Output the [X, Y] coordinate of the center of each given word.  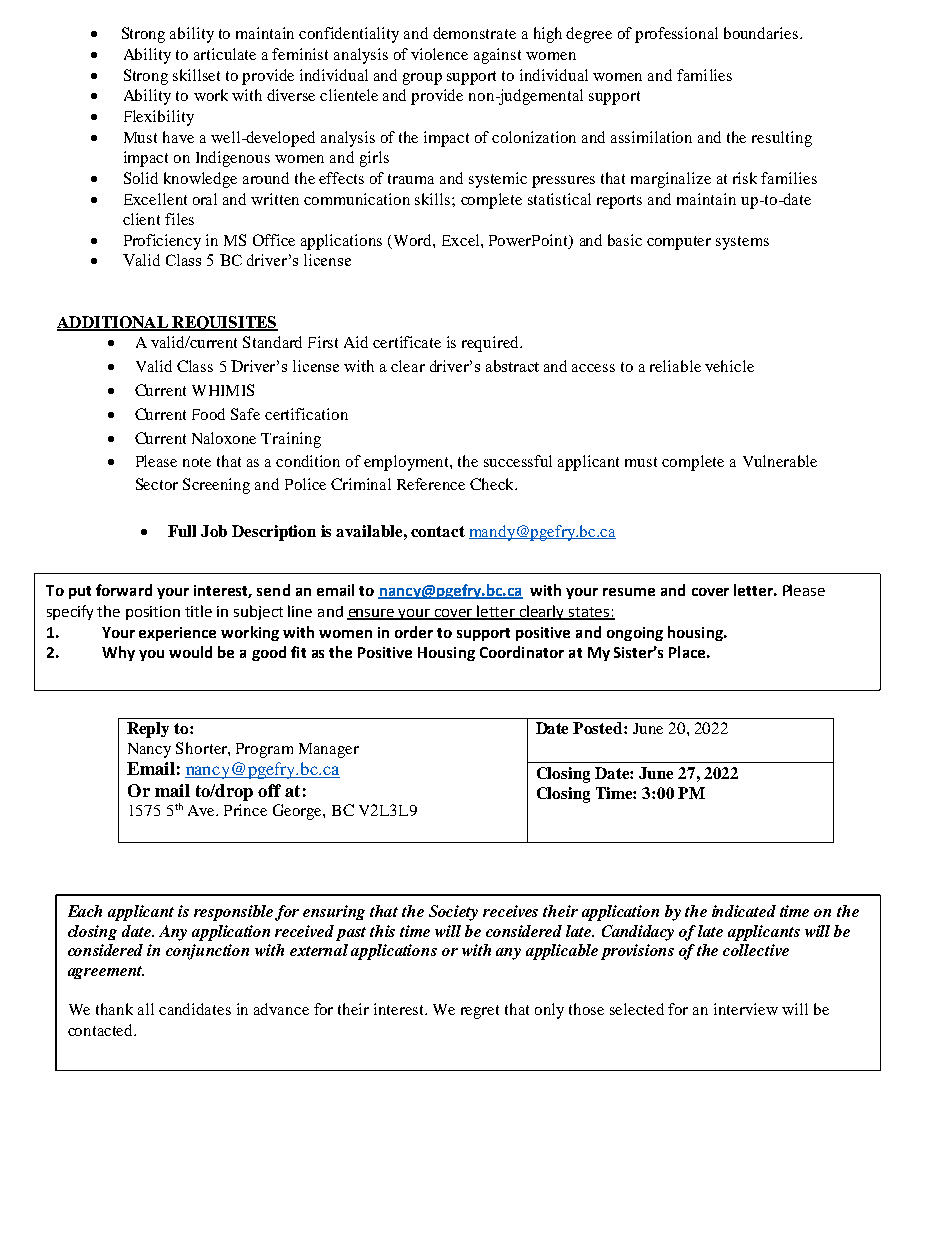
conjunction [207, 952]
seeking [776, 718]
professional [676, 35]
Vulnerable [780, 461]
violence [439, 54]
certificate [407, 342]
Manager [329, 750]
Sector [157, 484]
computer [679, 243]
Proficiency [162, 242]
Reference [431, 484]
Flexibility [159, 118]
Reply [148, 730]
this [382, 931]
